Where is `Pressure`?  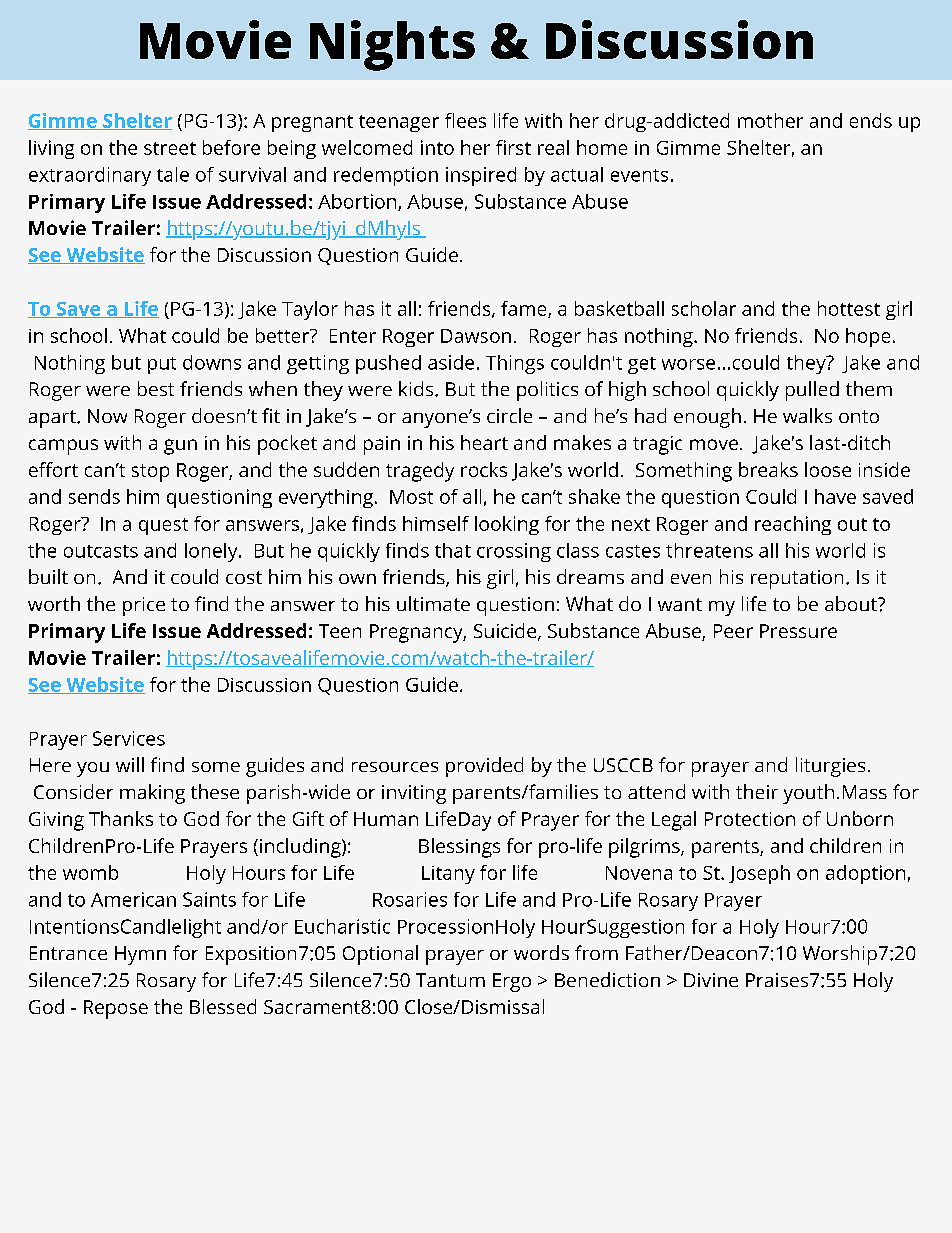 Pressure is located at coordinates (798, 631).
